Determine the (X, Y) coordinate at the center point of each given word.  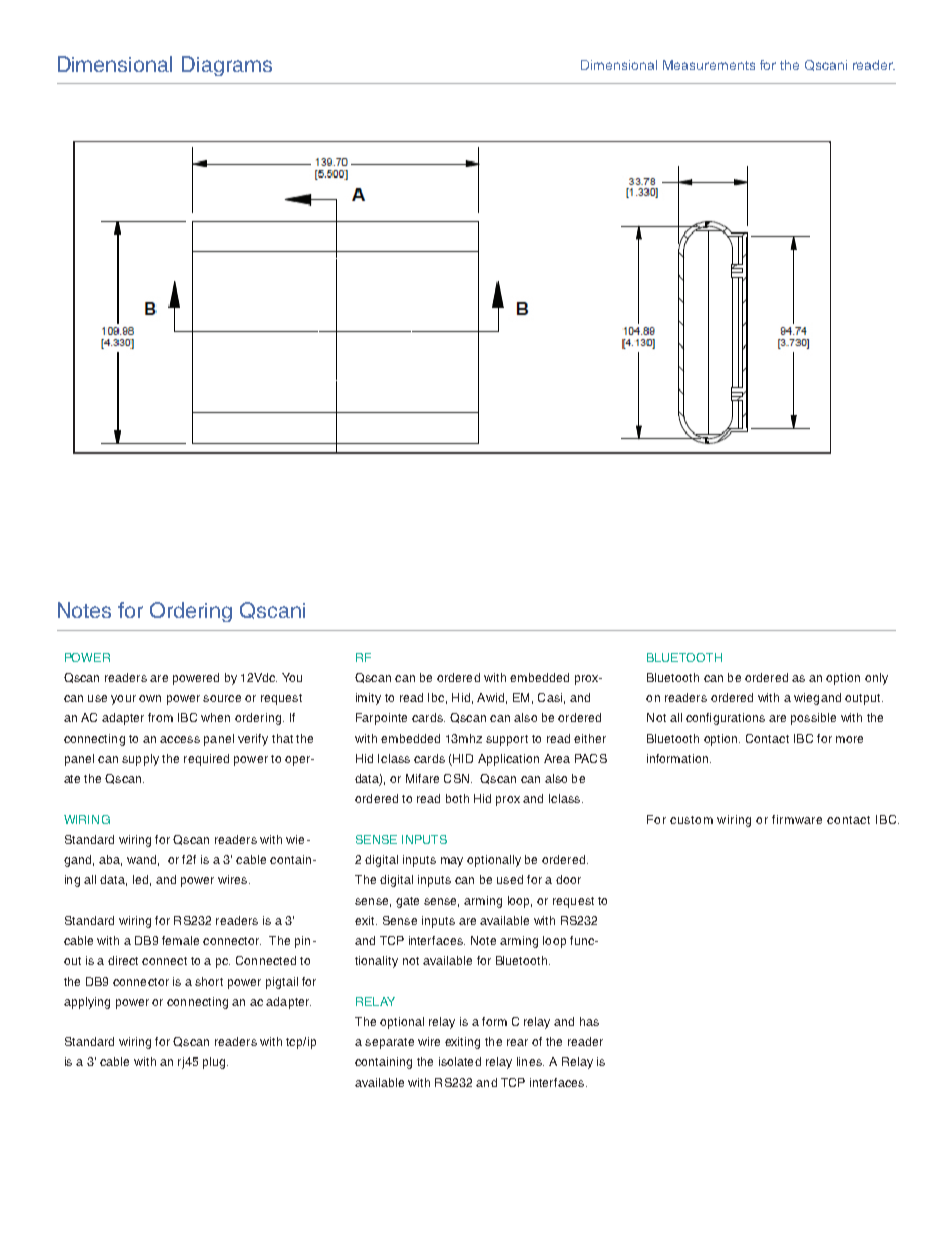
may (452, 862)
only (876, 679)
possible (813, 719)
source (222, 698)
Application (508, 760)
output (864, 699)
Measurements (709, 65)
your (123, 700)
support (507, 740)
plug (215, 1063)
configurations (725, 719)
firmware (797, 819)
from (160, 717)
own (150, 698)
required (206, 760)
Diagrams (227, 66)
